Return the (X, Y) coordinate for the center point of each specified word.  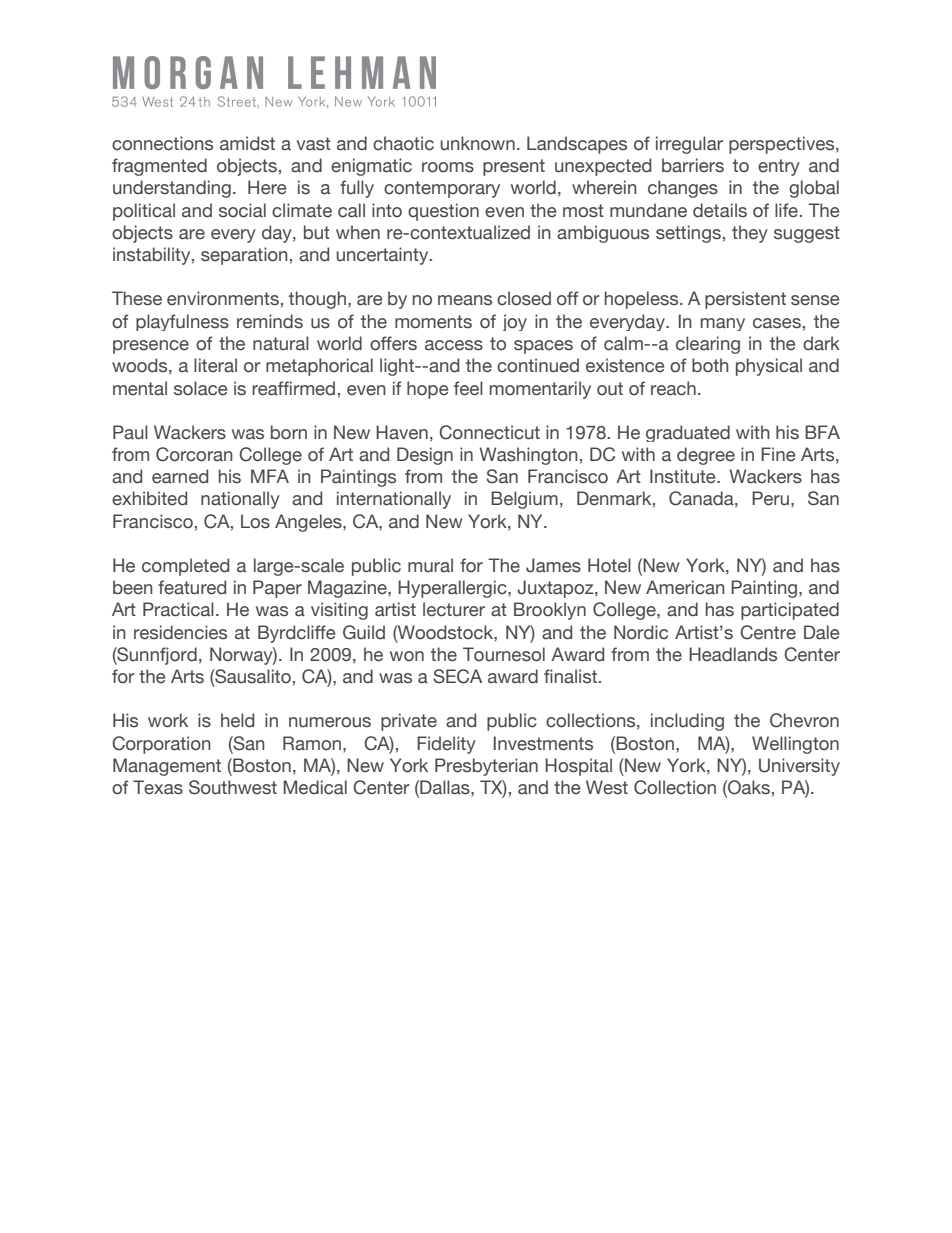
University (799, 767)
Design (425, 456)
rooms (448, 167)
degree (706, 456)
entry (779, 167)
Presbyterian (486, 767)
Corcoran (194, 454)
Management (167, 767)
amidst (247, 143)
